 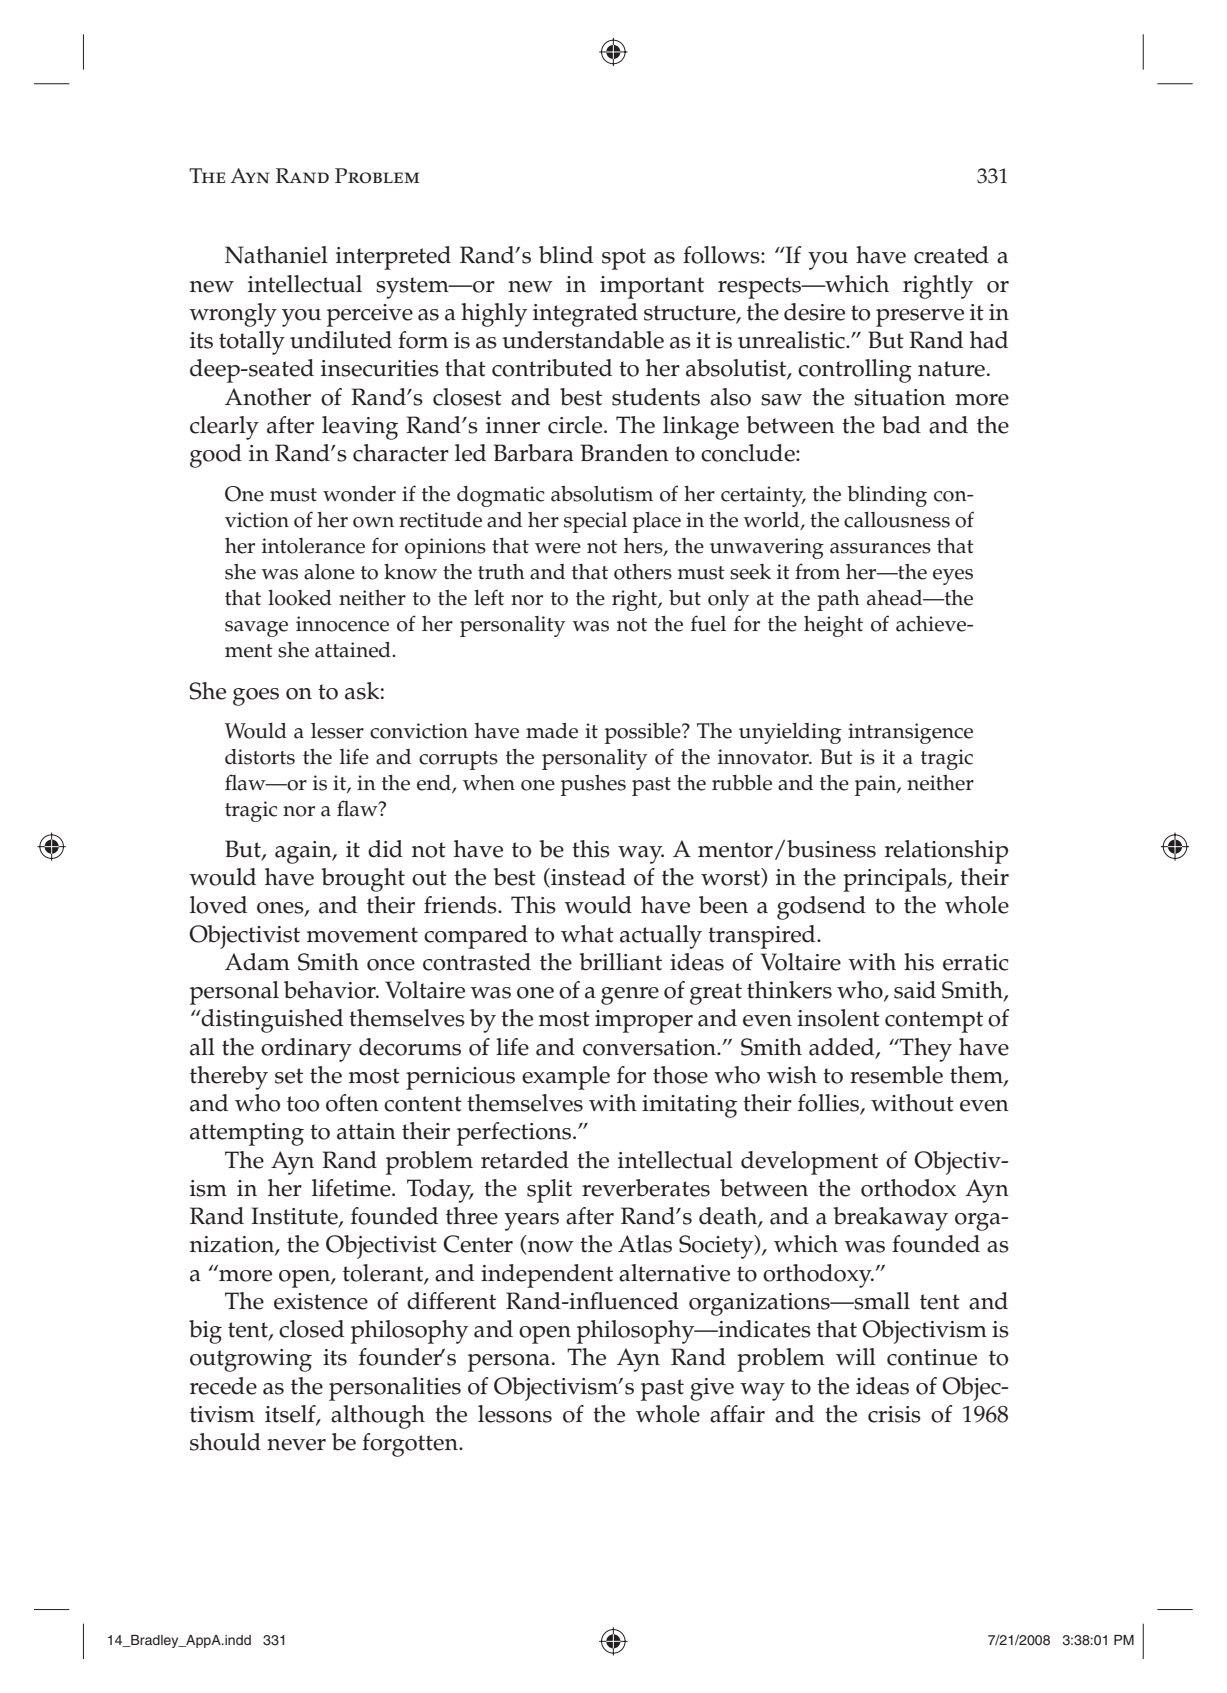 What do you see at coordinates (276, 255) in the screenshot?
I see `Nathaniel` at bounding box center [276, 255].
